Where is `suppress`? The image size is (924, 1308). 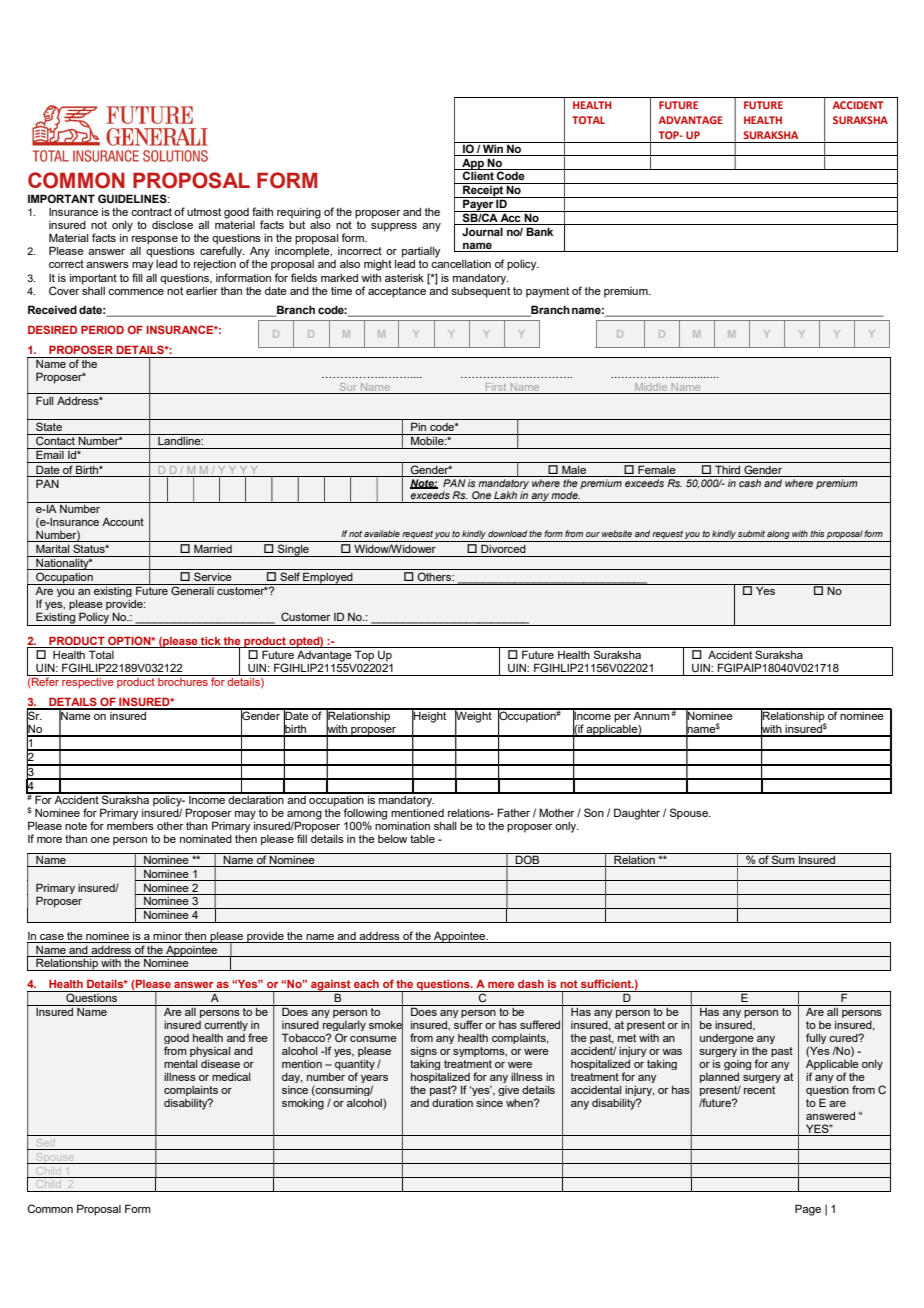
suppress is located at coordinates (394, 227).
